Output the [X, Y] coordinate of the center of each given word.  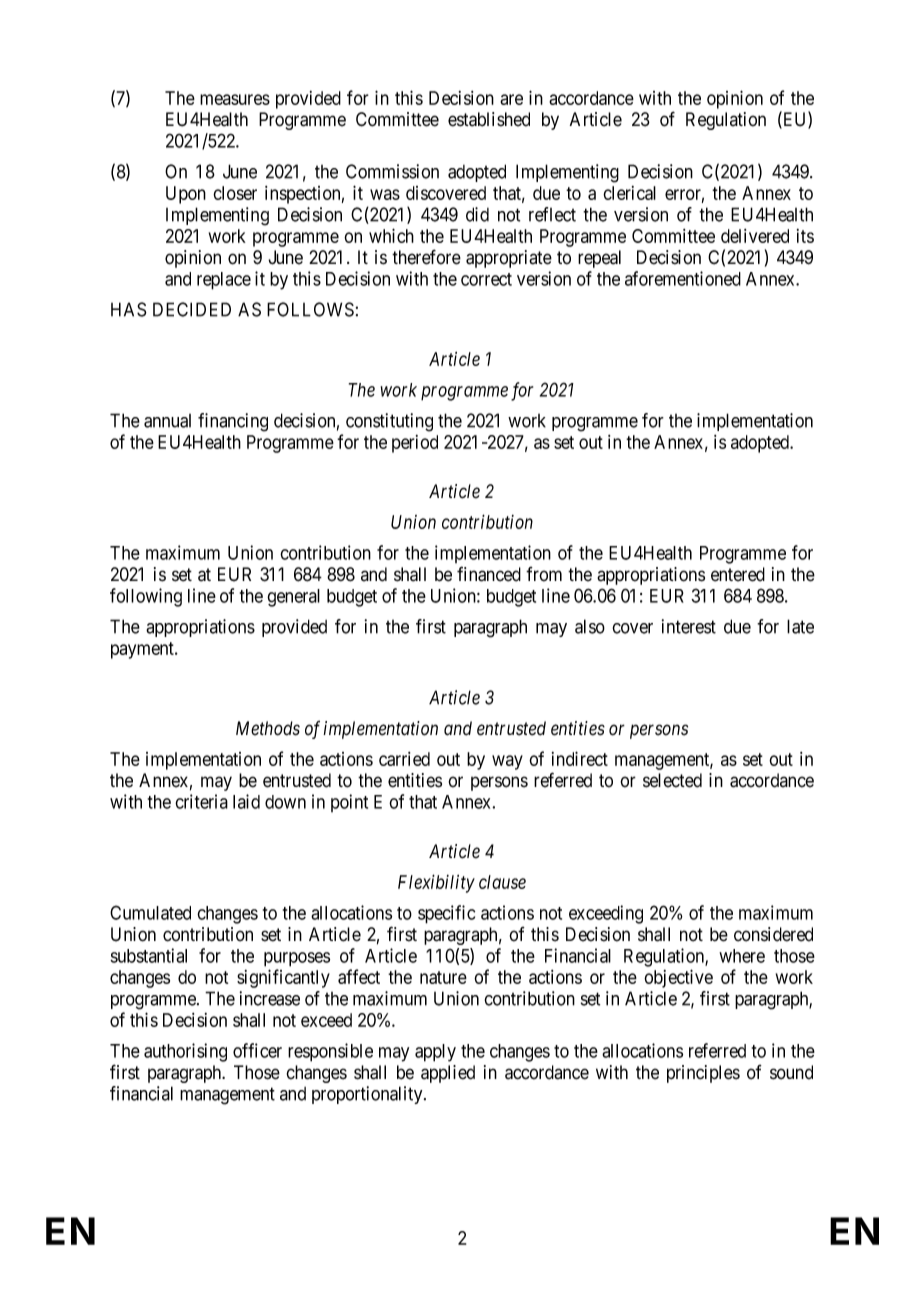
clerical [629, 193]
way [507, 762]
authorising [185, 1052]
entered [738, 574]
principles [703, 1074]
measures [235, 99]
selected [672, 780]
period [415, 444]
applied [448, 1074]
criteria [201, 801]
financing [233, 422]
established [489, 119]
